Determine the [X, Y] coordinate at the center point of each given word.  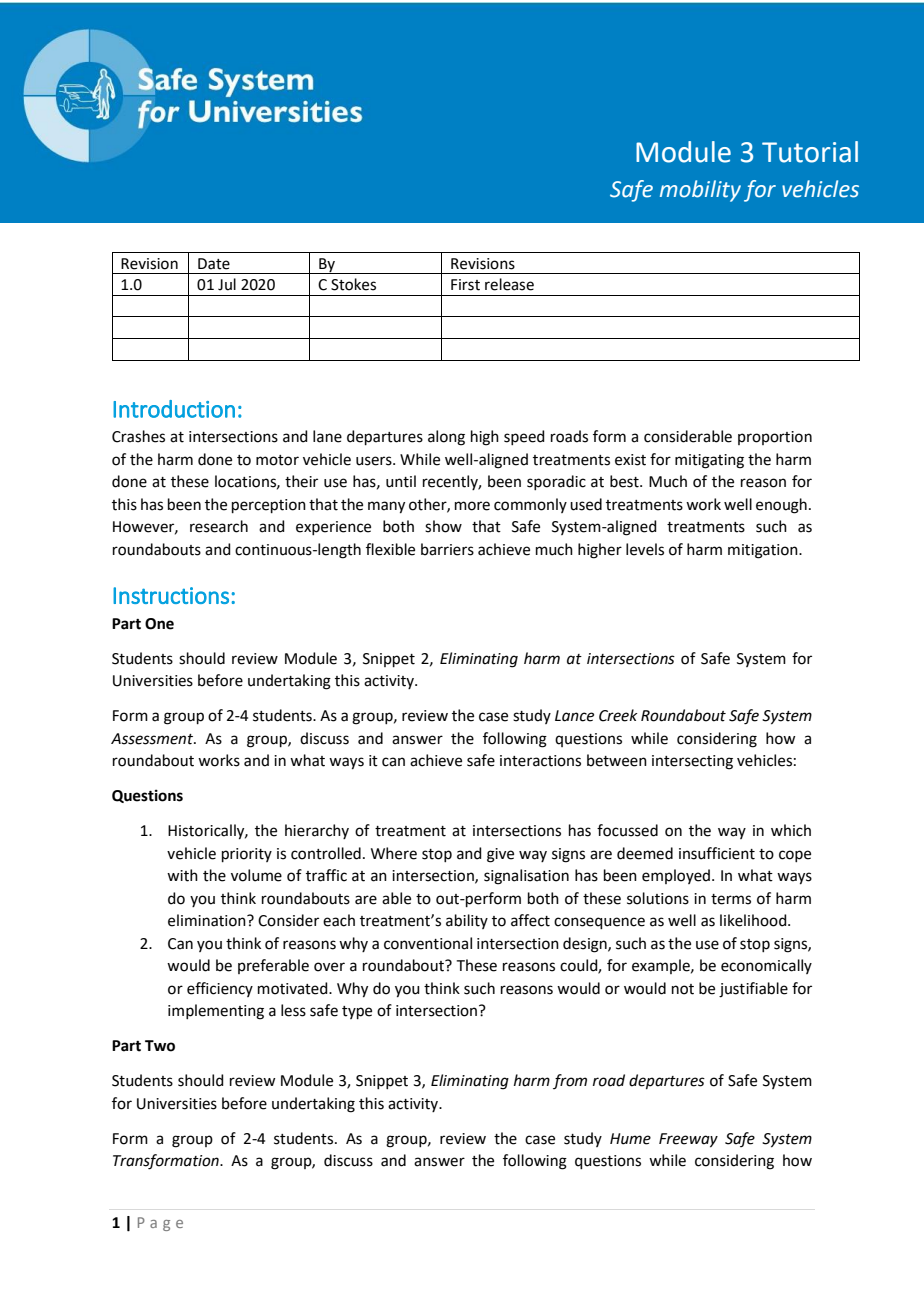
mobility [700, 191]
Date [214, 264]
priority [247, 855]
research [219, 526]
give [500, 855]
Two [160, 1046]
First [465, 285]
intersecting [692, 762]
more [472, 506]
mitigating [709, 461]
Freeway [688, 1140]
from [570, 1081]
